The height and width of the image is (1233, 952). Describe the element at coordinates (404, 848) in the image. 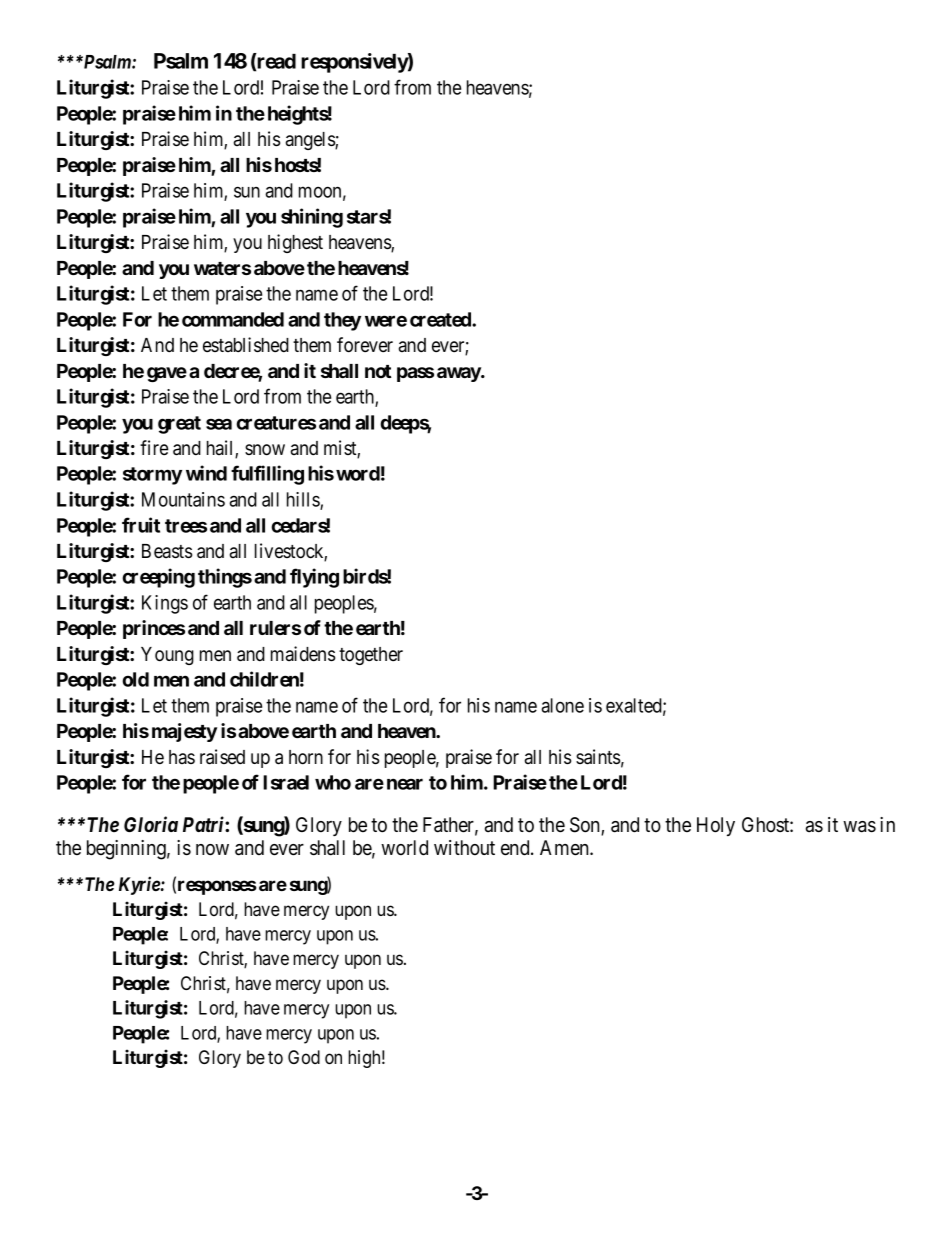

I see `world` at that location.
